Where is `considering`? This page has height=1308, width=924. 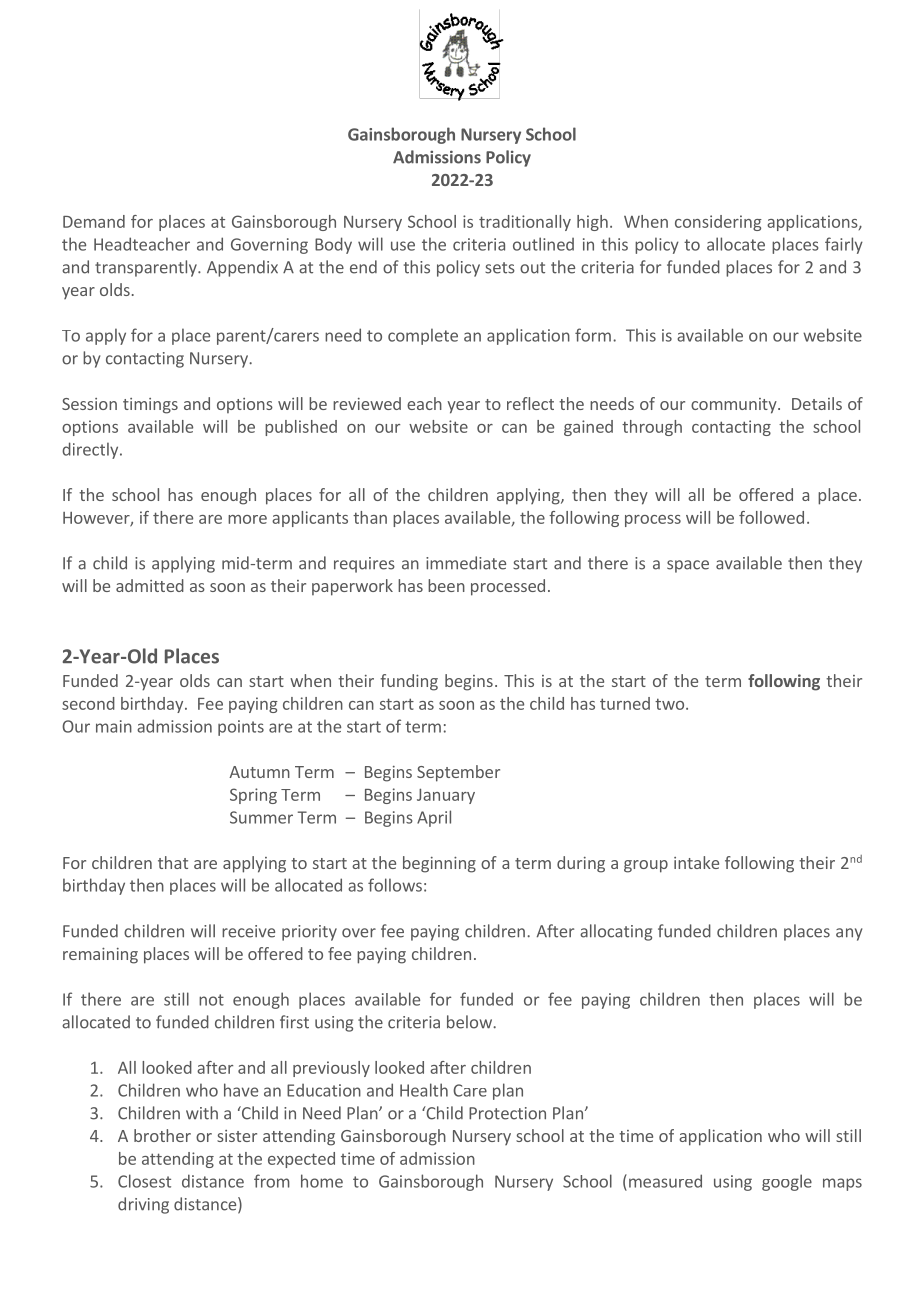 considering is located at coordinates (718, 223).
